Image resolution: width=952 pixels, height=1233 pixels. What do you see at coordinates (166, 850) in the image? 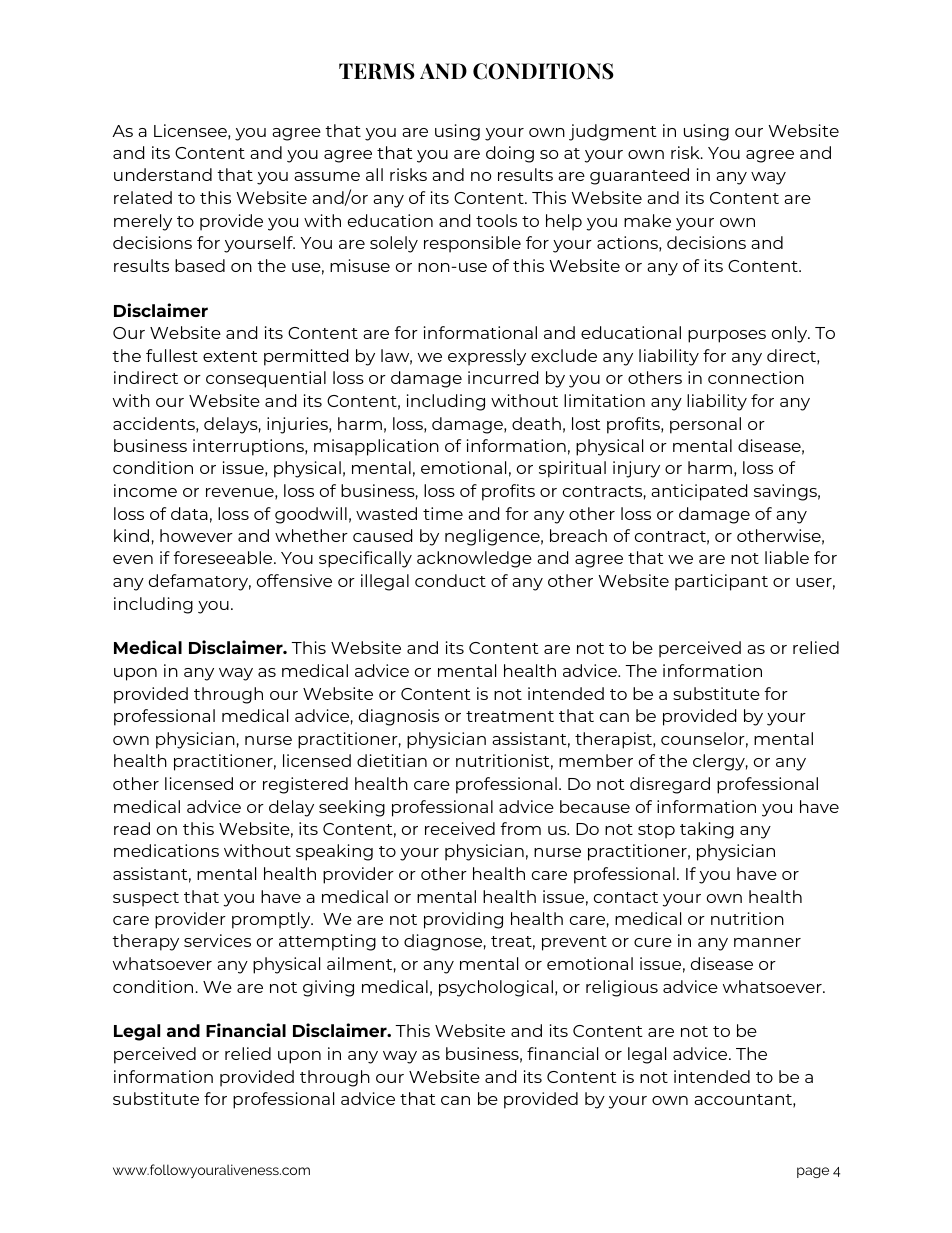
I see `medications` at bounding box center [166, 850].
